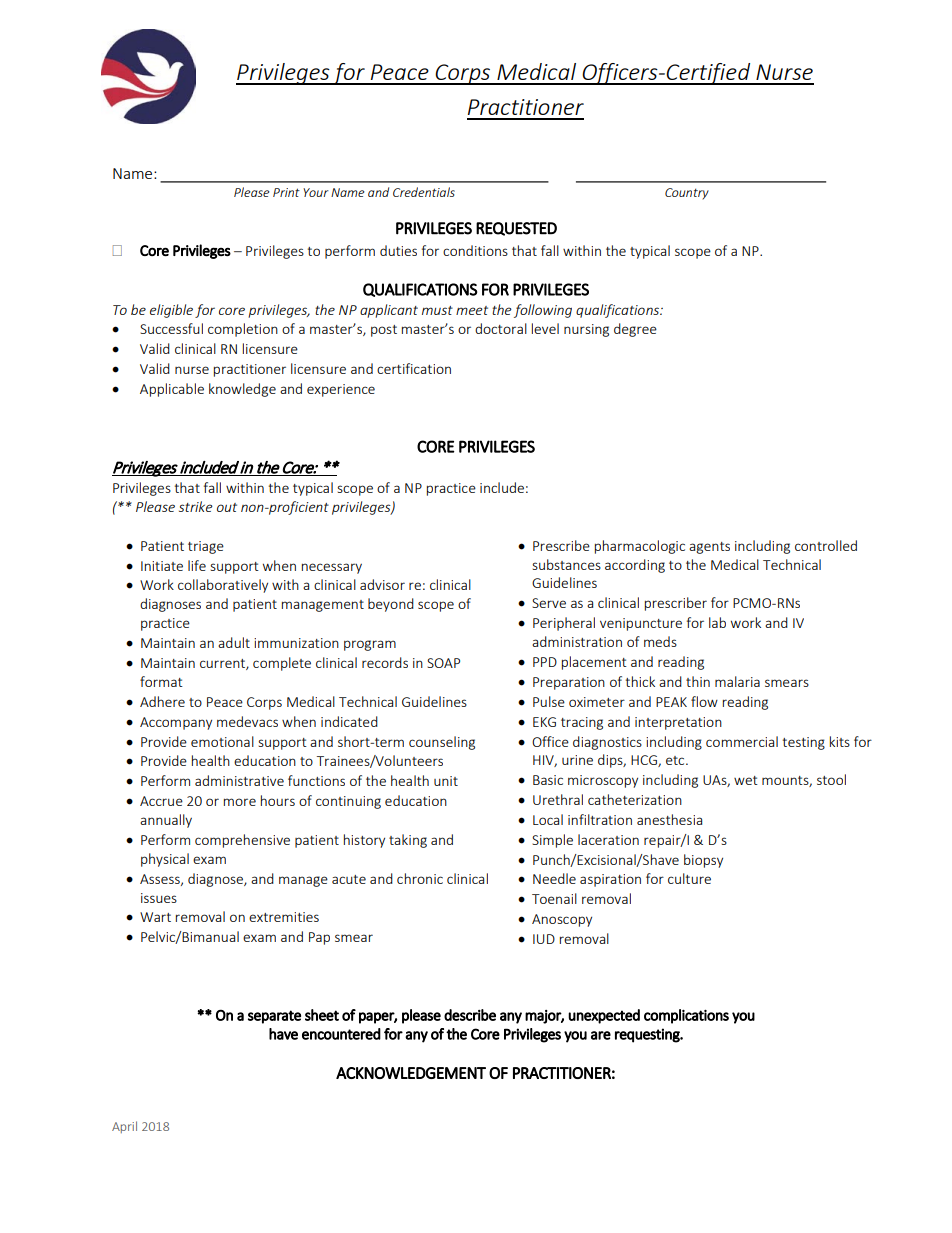 This screenshot has width=952, height=1233. What do you see at coordinates (686, 1016) in the screenshot?
I see `complications` at bounding box center [686, 1016].
